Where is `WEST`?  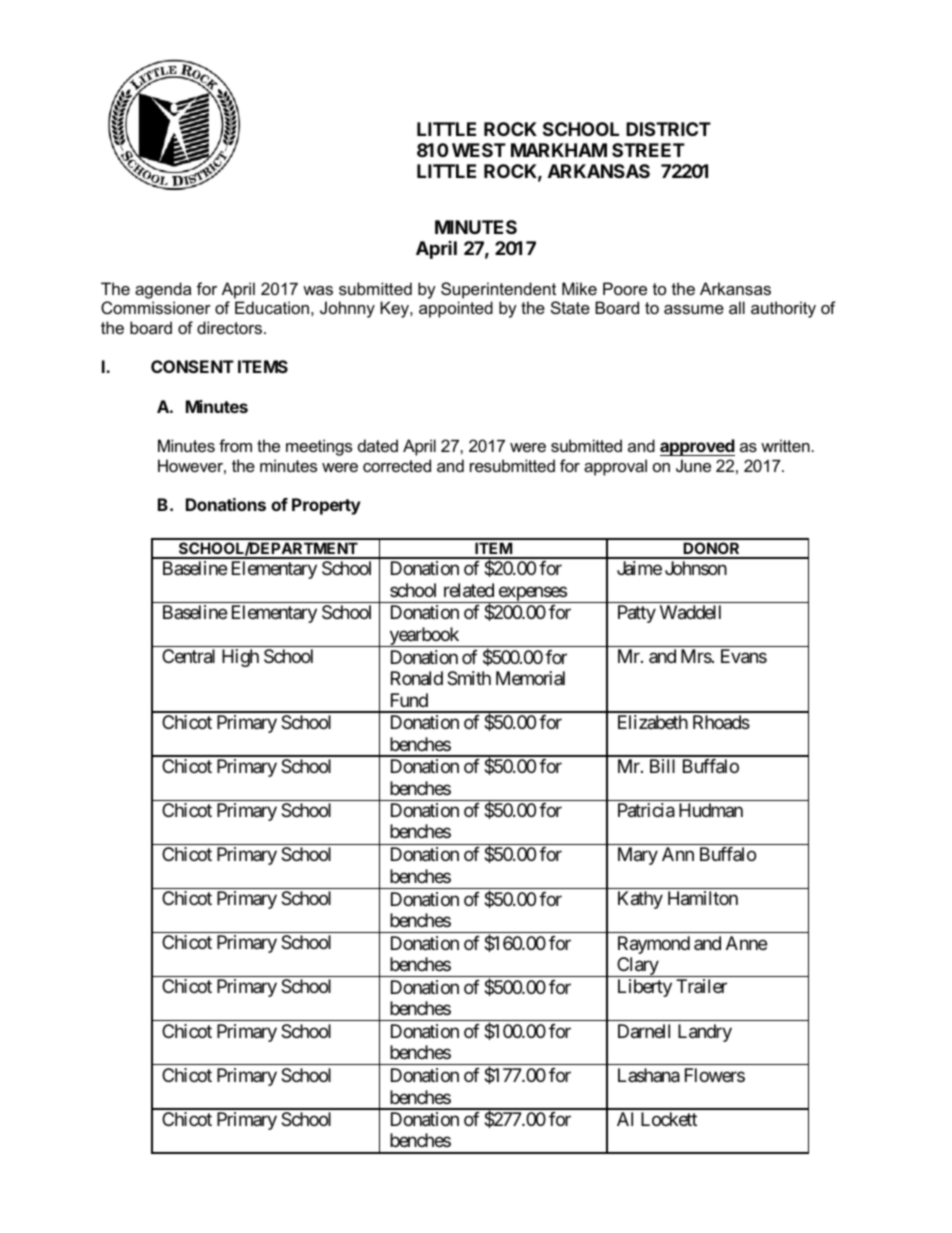 WEST is located at coordinates (479, 150).
